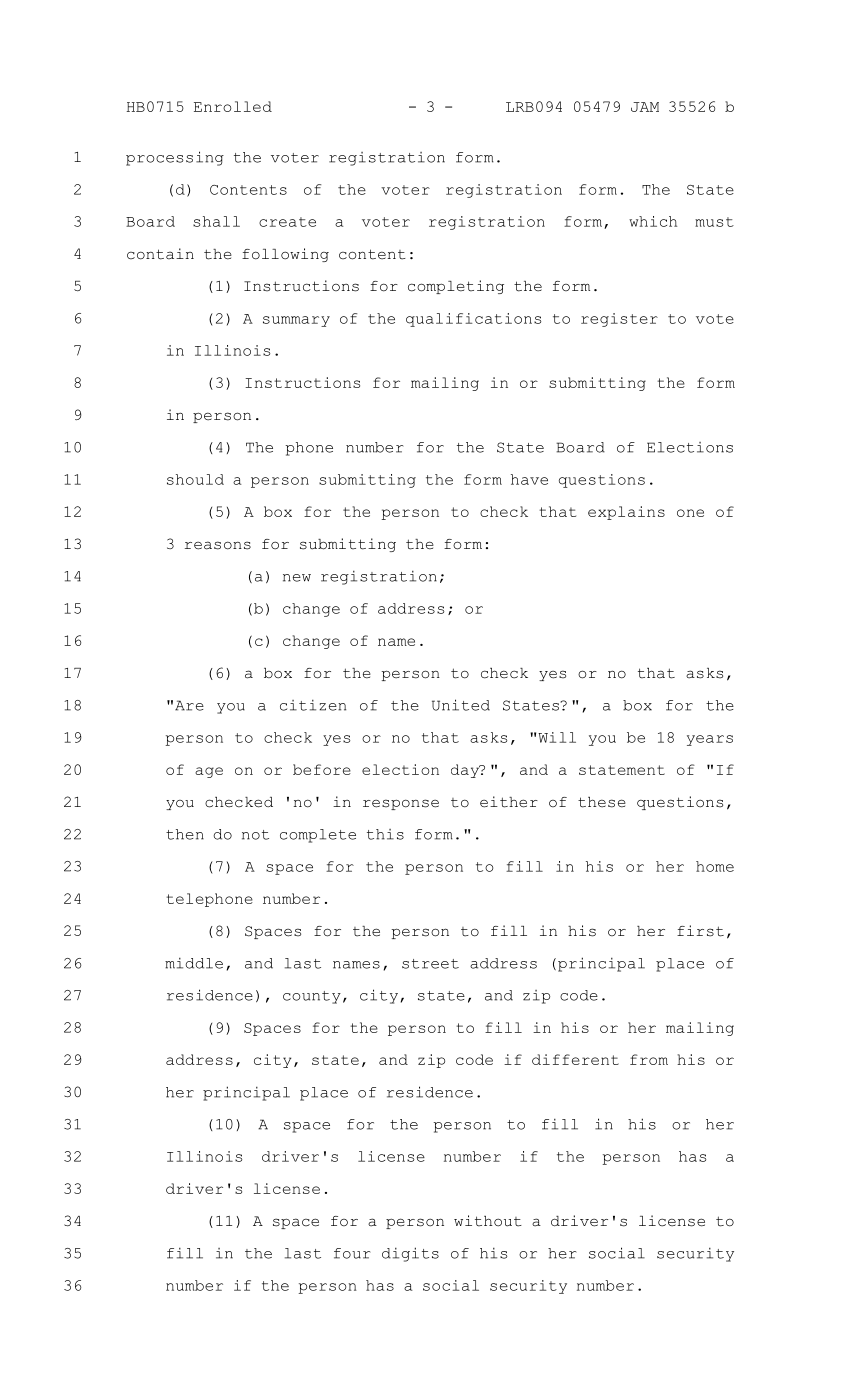 The image size is (849, 1400). What do you see at coordinates (645, 107) in the screenshot?
I see `JAM` at bounding box center [645, 107].
